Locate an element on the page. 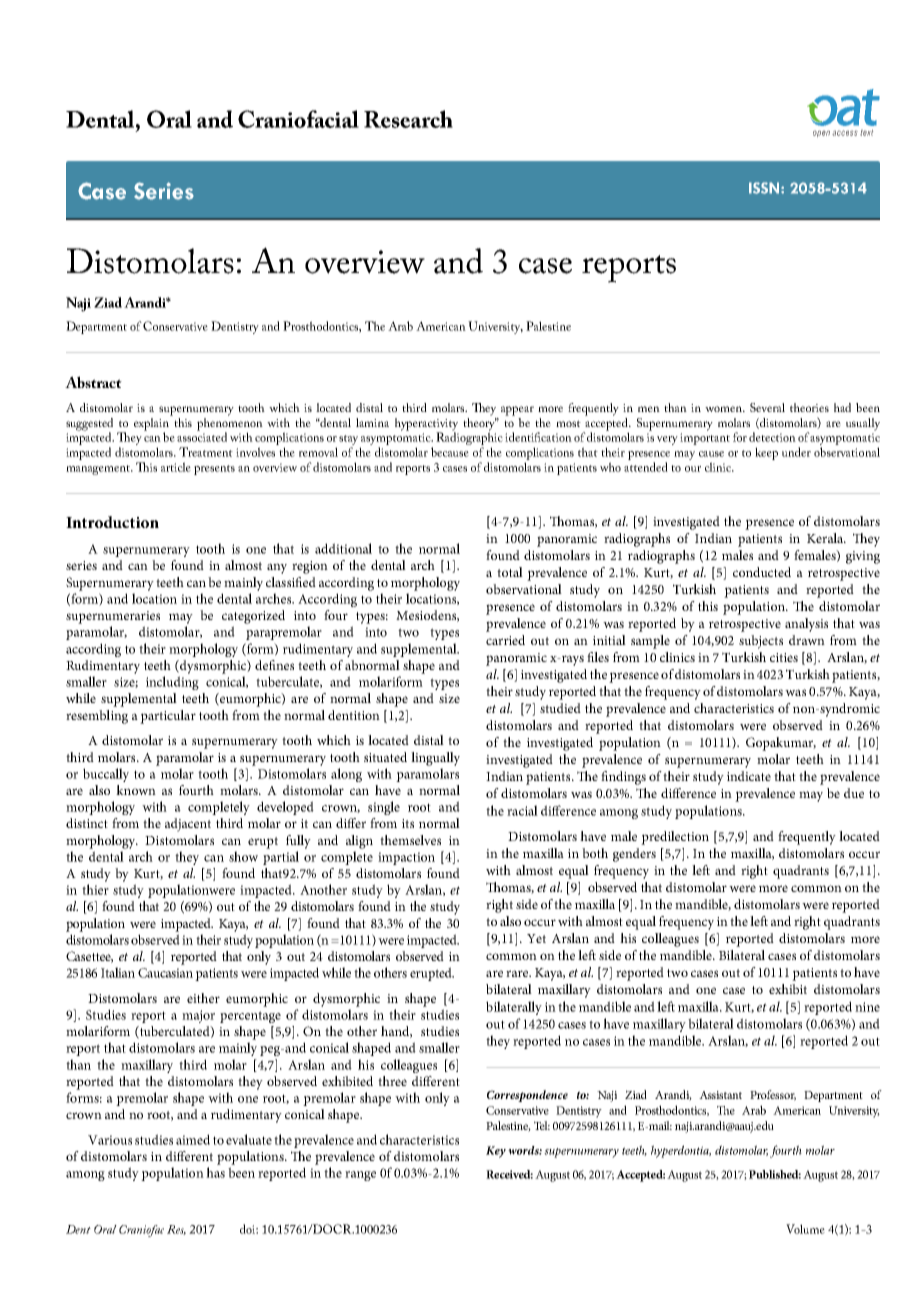 The image size is (924, 1308). adjacent is located at coordinates (188, 825).
